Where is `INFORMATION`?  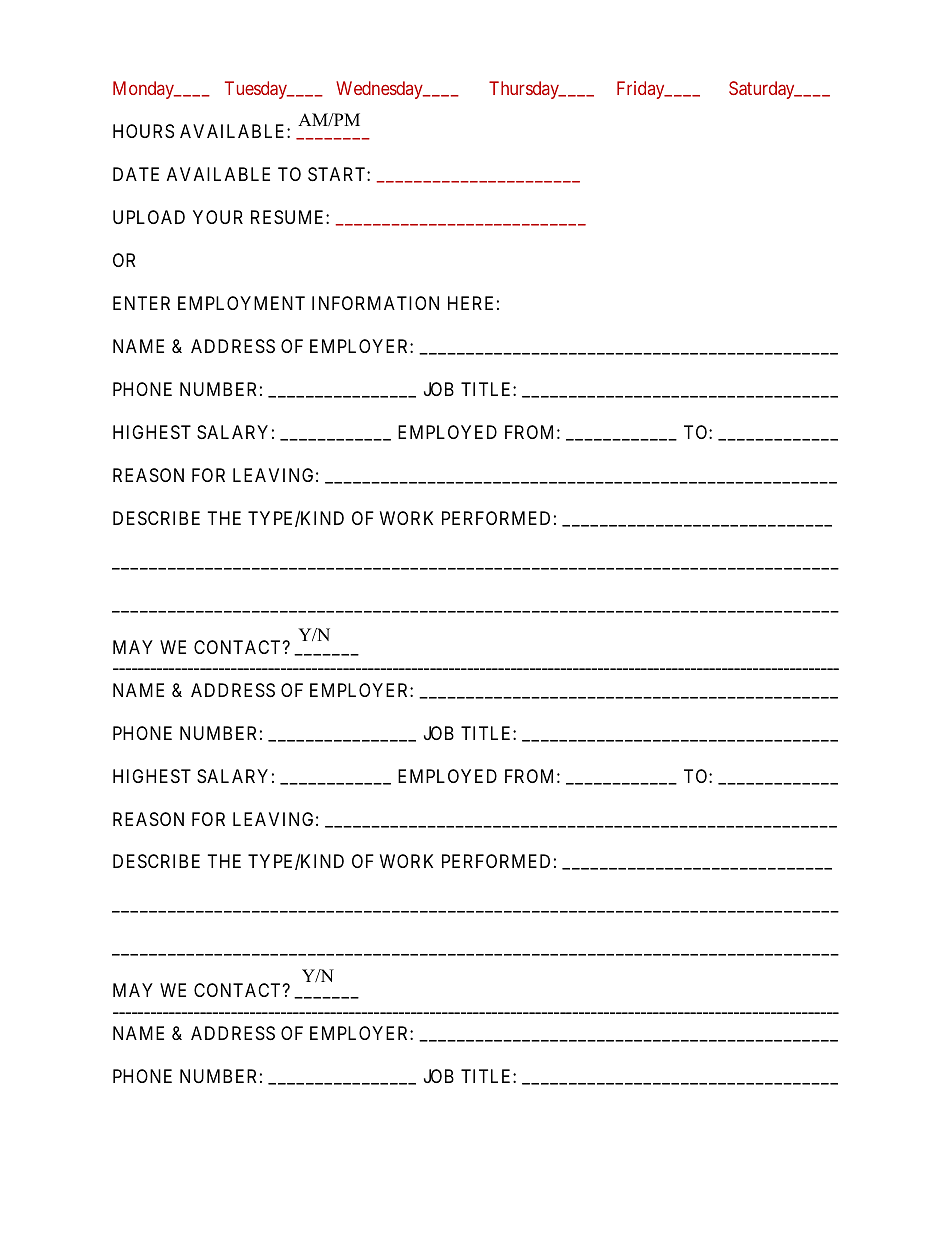 INFORMATION is located at coordinates (375, 303).
